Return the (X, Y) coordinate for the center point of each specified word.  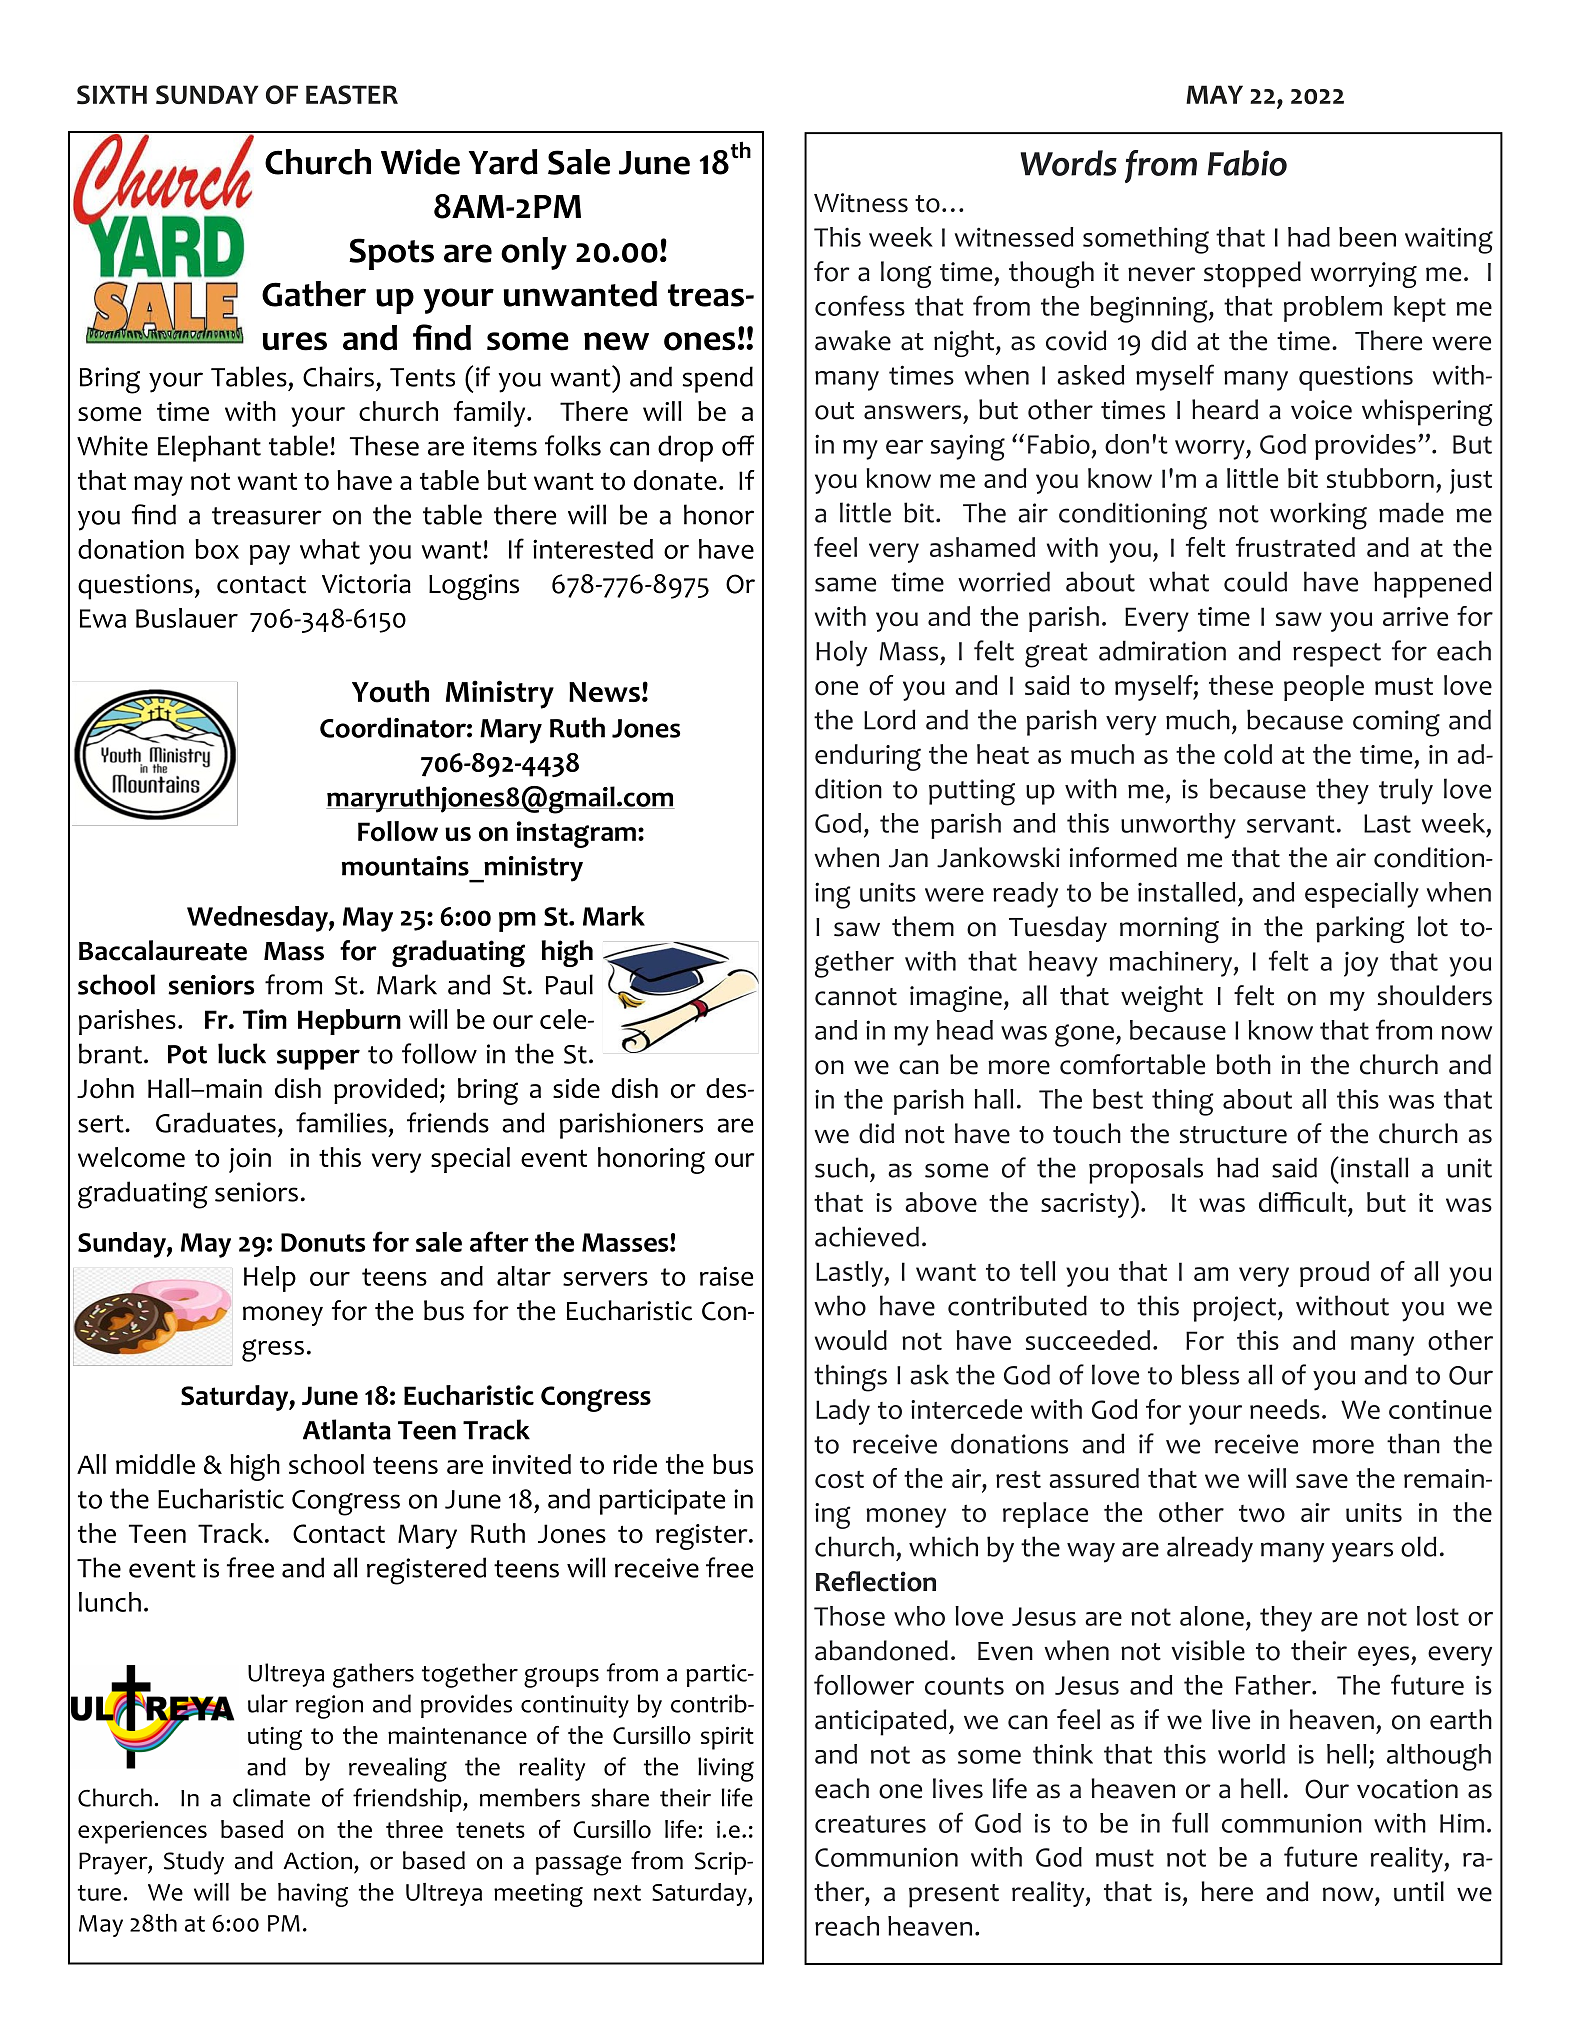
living (726, 1769)
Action (317, 1861)
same (845, 584)
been (1367, 237)
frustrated (1295, 547)
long (906, 274)
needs (1285, 1409)
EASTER (352, 95)
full (1190, 1822)
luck (242, 1053)
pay (270, 555)
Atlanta (347, 1429)
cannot (856, 997)
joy (1361, 964)
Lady (843, 1412)
